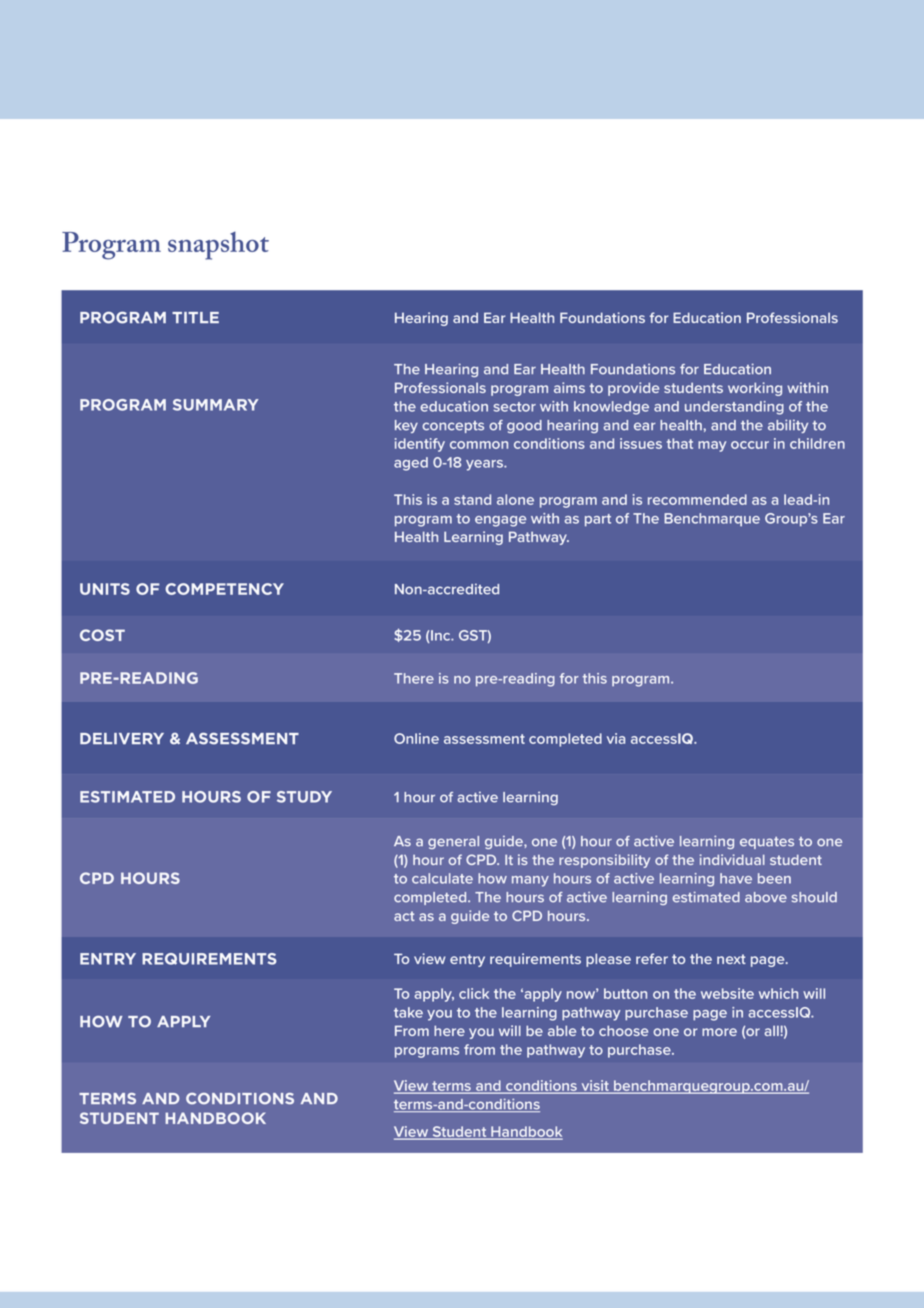  What do you see at coordinates (755, 389) in the screenshot?
I see `working` at bounding box center [755, 389].
